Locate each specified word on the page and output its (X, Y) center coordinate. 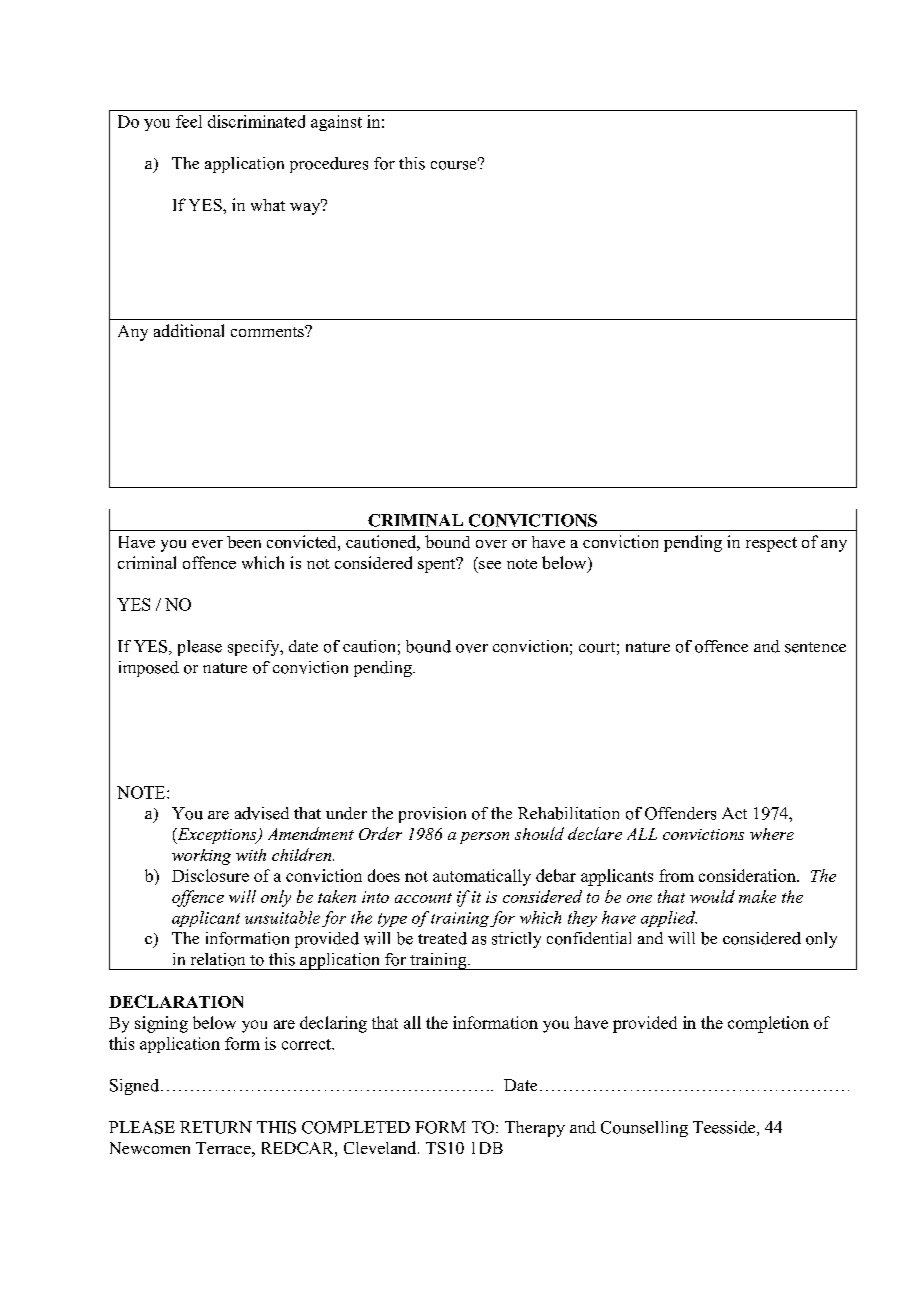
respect (771, 544)
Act (734, 813)
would (712, 896)
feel (189, 121)
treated (442, 938)
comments (268, 331)
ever (207, 544)
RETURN (216, 1127)
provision (432, 815)
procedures (329, 165)
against (336, 123)
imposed (149, 669)
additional (189, 330)
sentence (815, 647)
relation (218, 959)
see (490, 565)
